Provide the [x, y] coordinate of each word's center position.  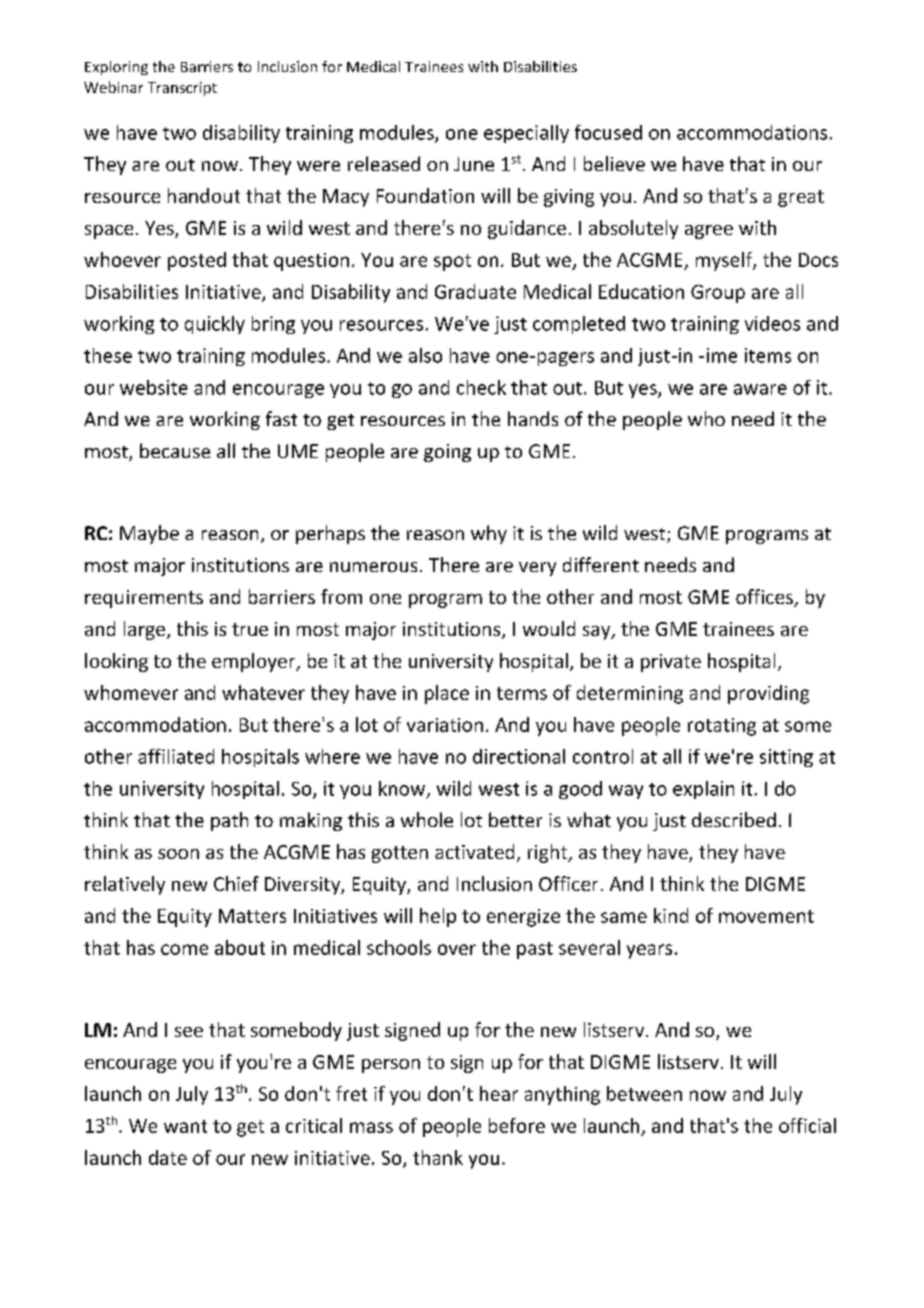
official [807, 1125]
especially [526, 134]
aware [760, 389]
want [185, 1126]
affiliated [176, 756]
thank [438, 1157]
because [175, 450]
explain [703, 790]
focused [608, 132]
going [447, 453]
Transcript [182, 89]
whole [427, 819]
